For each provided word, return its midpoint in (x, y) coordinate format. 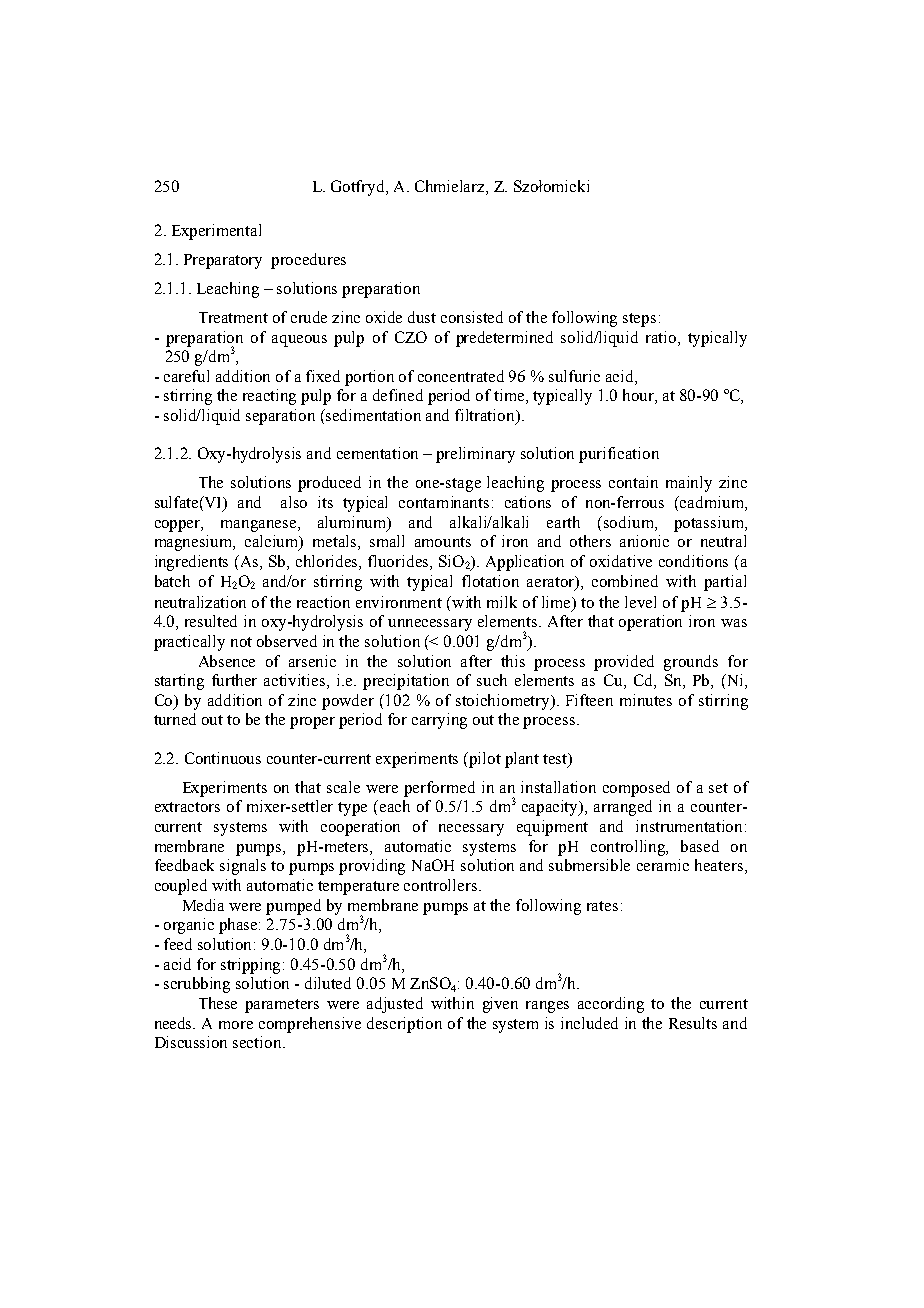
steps (639, 320)
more (236, 1025)
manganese (260, 526)
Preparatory (223, 261)
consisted (472, 317)
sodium (630, 522)
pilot (484, 760)
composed (636, 789)
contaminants (444, 502)
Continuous (223, 758)
